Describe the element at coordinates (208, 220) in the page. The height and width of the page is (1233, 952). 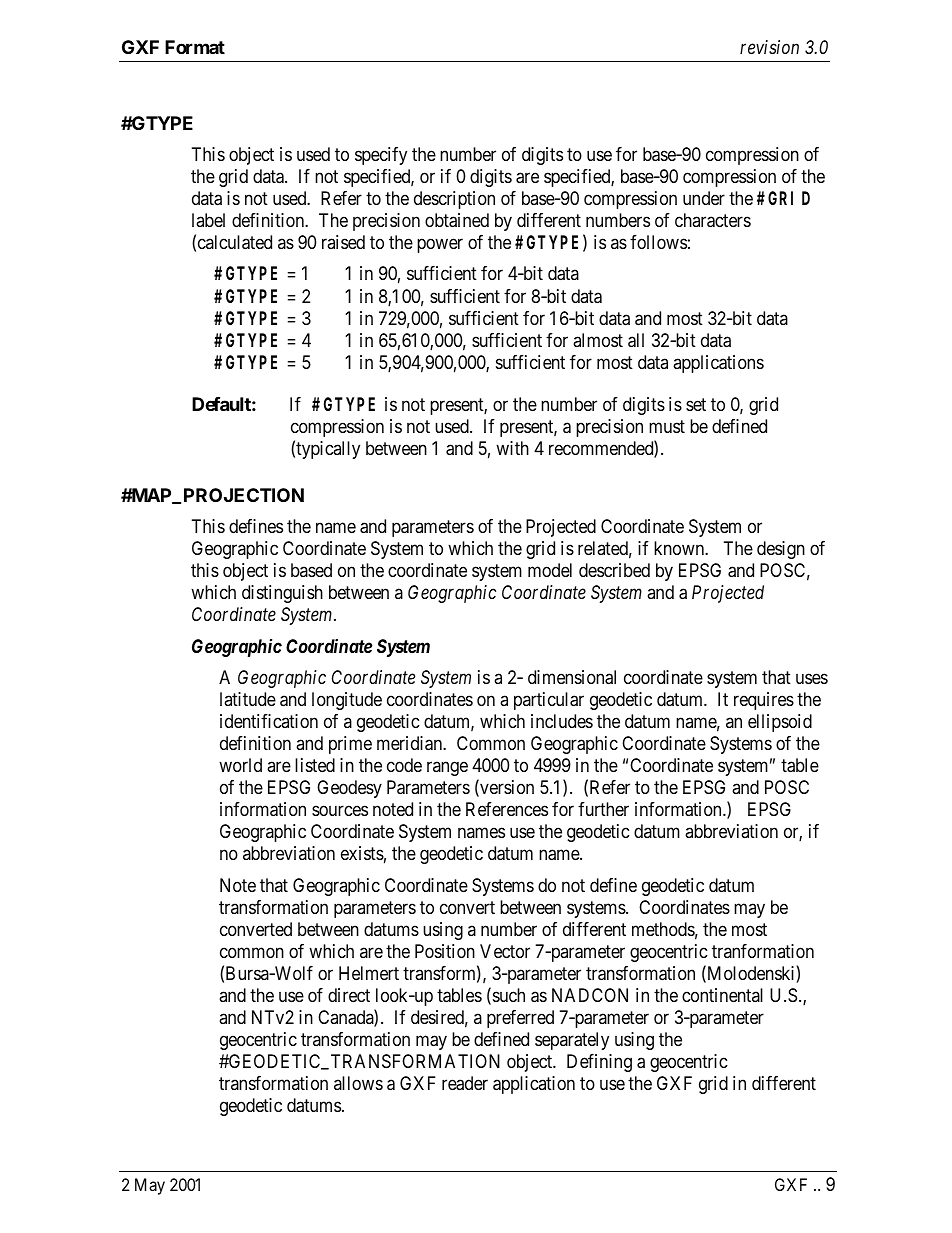
I see `label` at that location.
